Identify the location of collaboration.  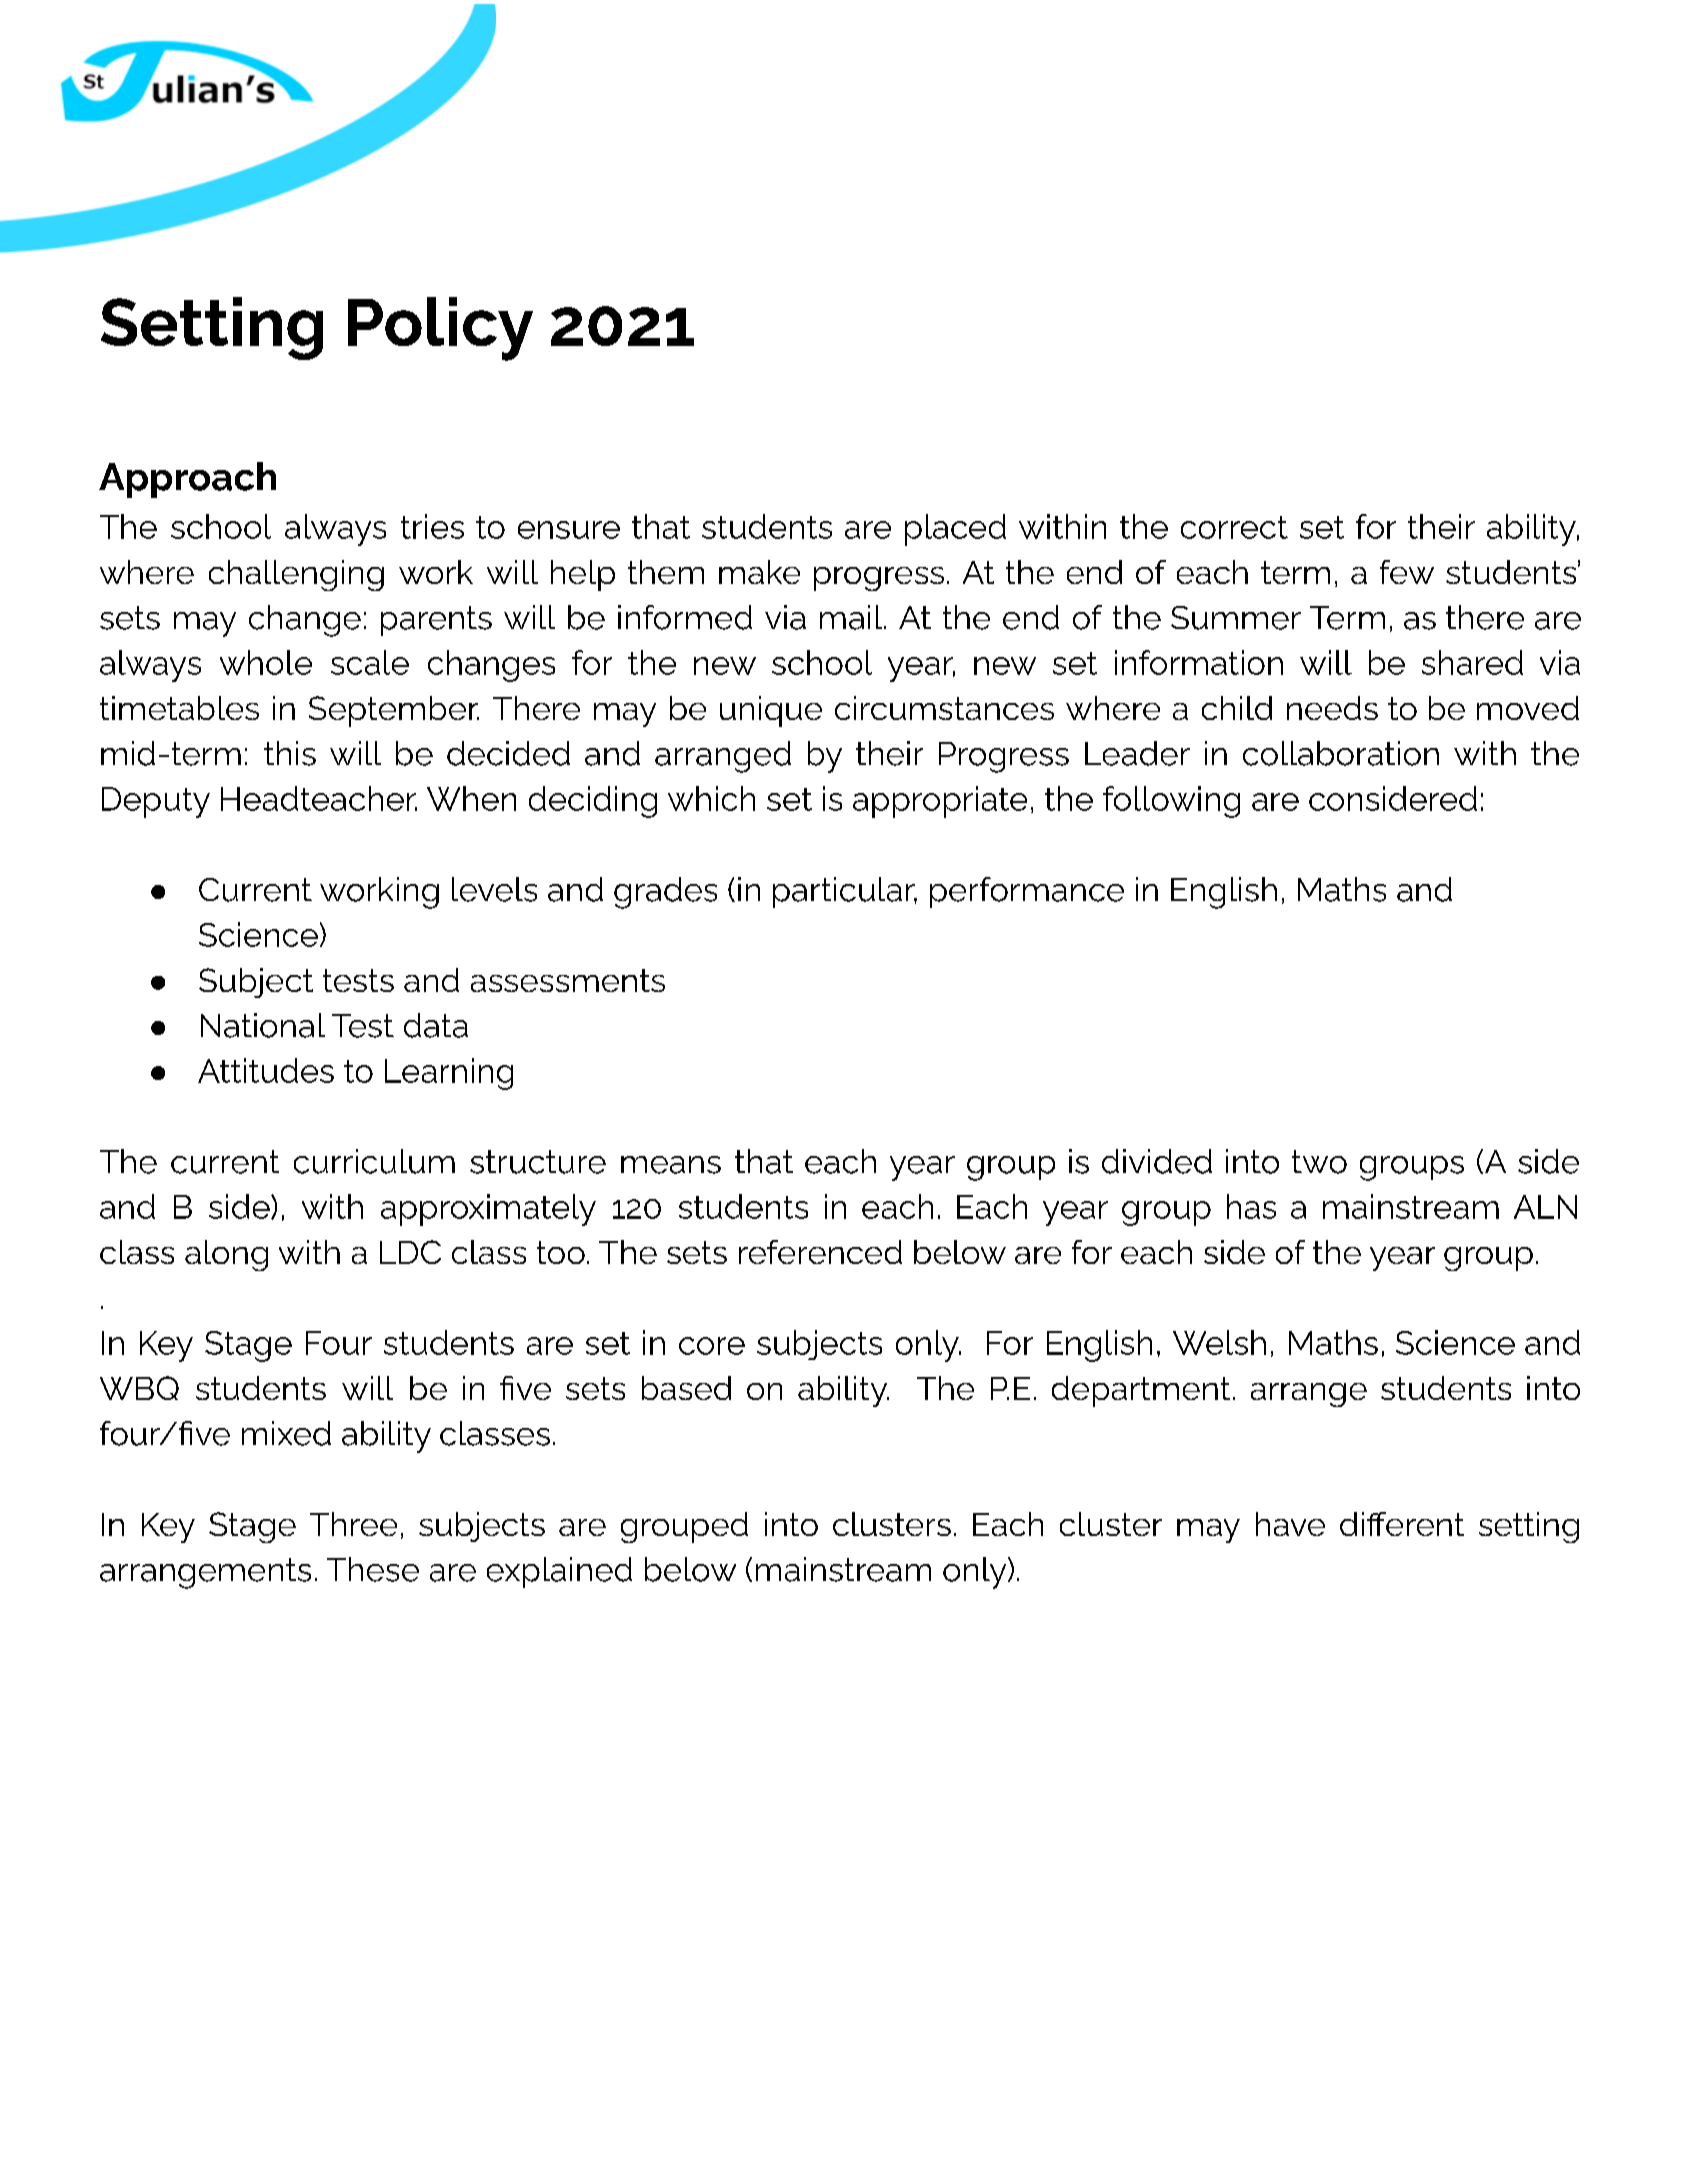
(1341, 753).
